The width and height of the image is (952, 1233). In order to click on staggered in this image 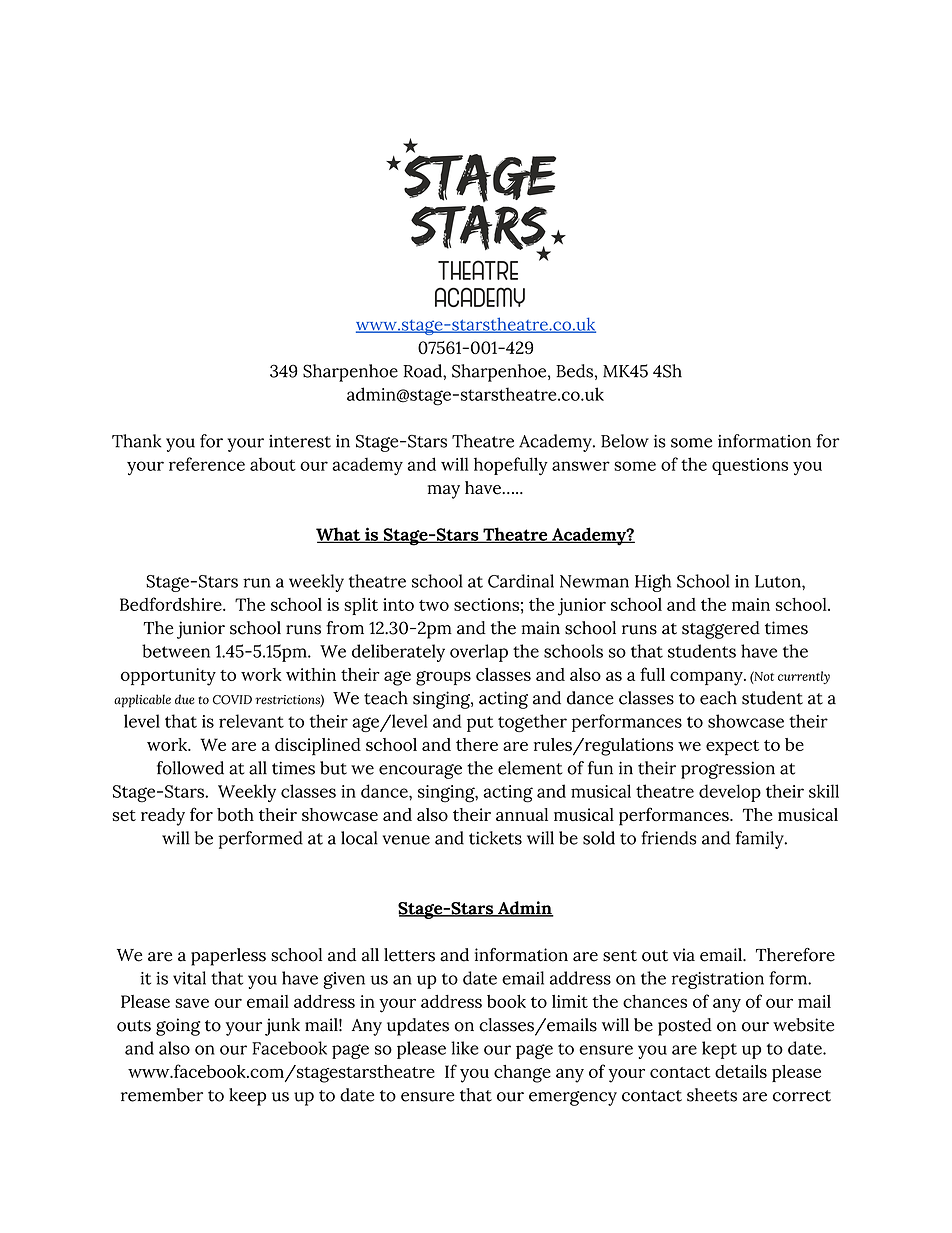, I will do `click(721, 630)`.
